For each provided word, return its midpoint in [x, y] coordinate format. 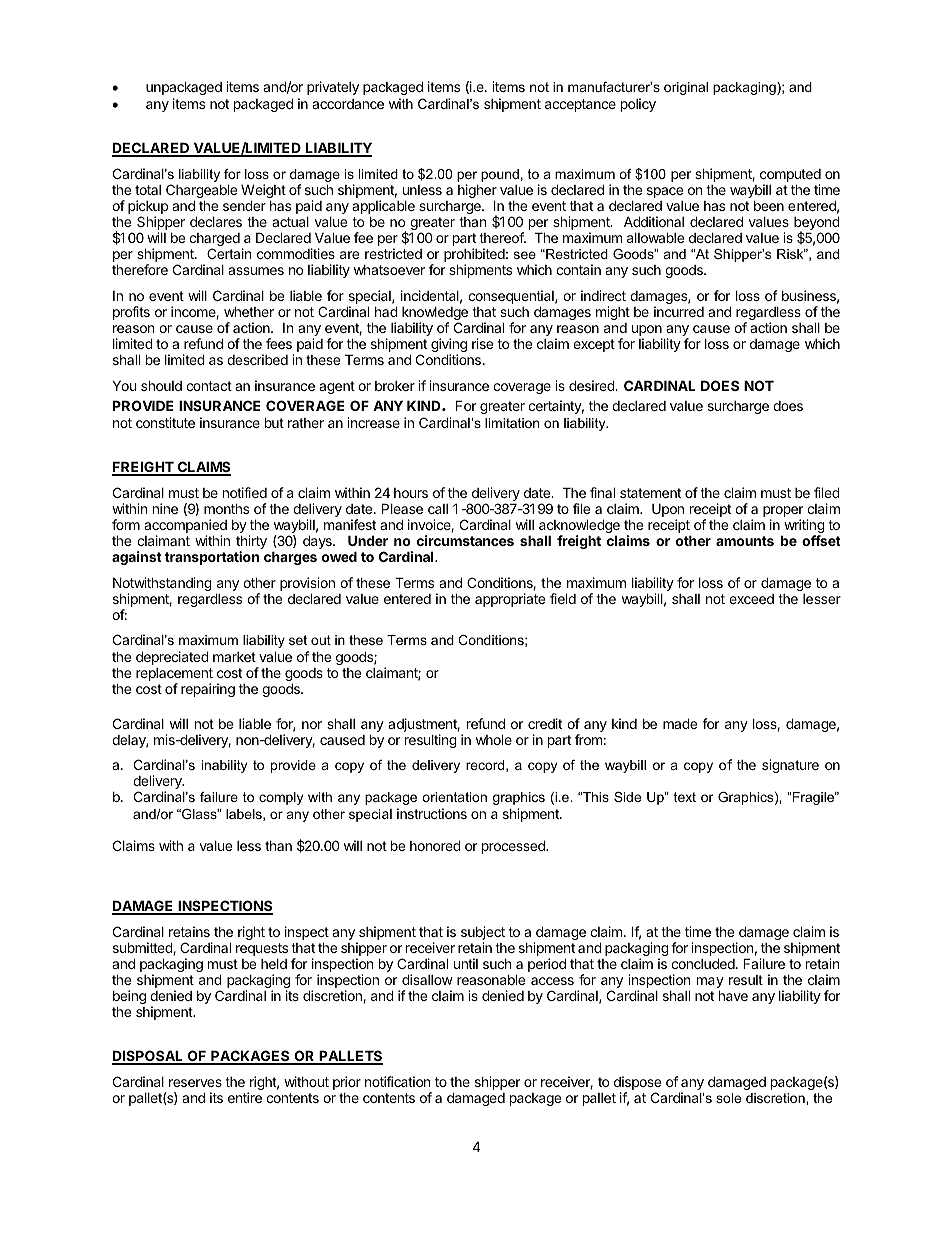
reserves [195, 1083]
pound [500, 175]
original [686, 88]
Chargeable [201, 192]
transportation [212, 558]
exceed [751, 599]
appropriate [510, 600]
